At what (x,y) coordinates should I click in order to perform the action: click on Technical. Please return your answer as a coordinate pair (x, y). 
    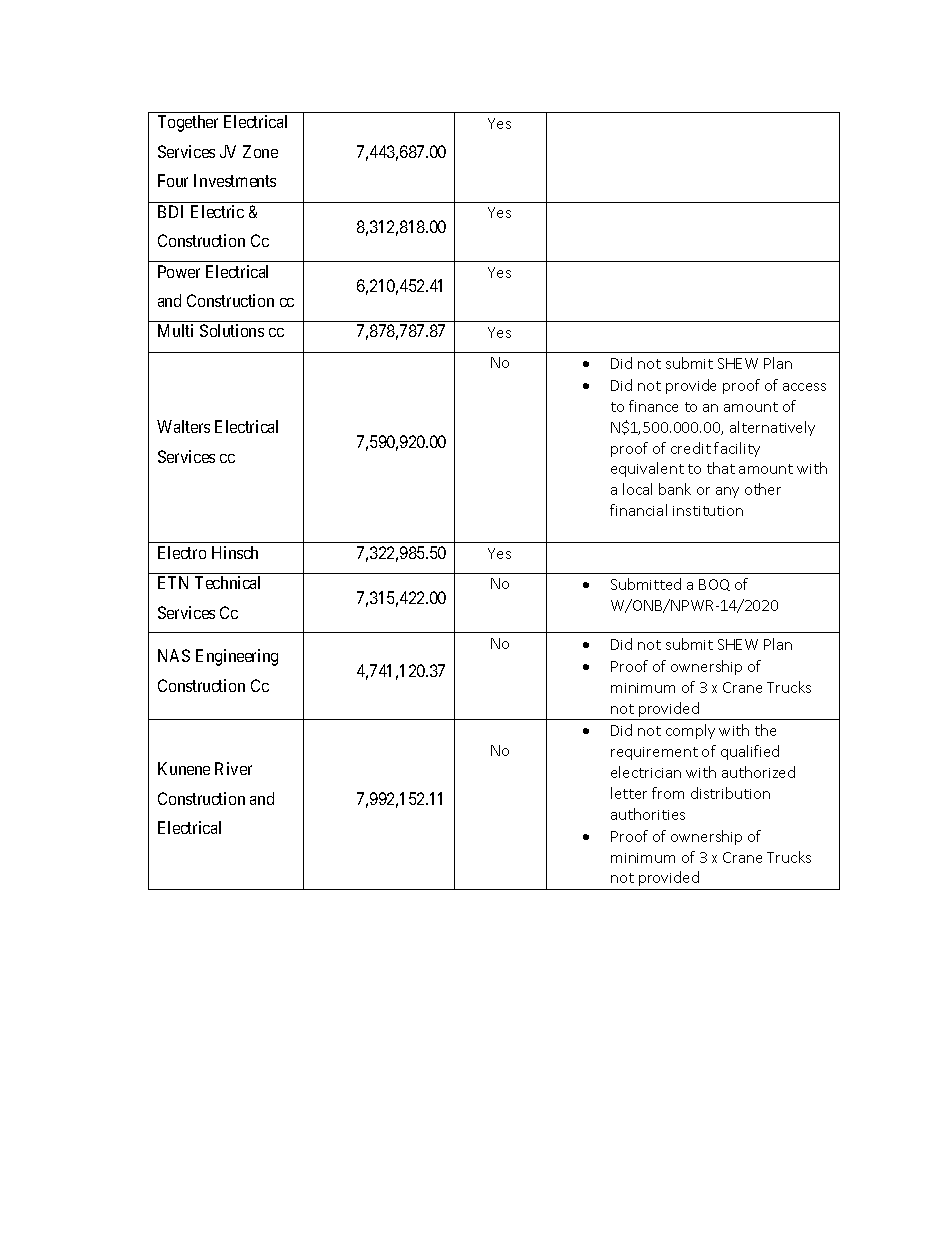
    Looking at the image, I should click on (227, 582).
